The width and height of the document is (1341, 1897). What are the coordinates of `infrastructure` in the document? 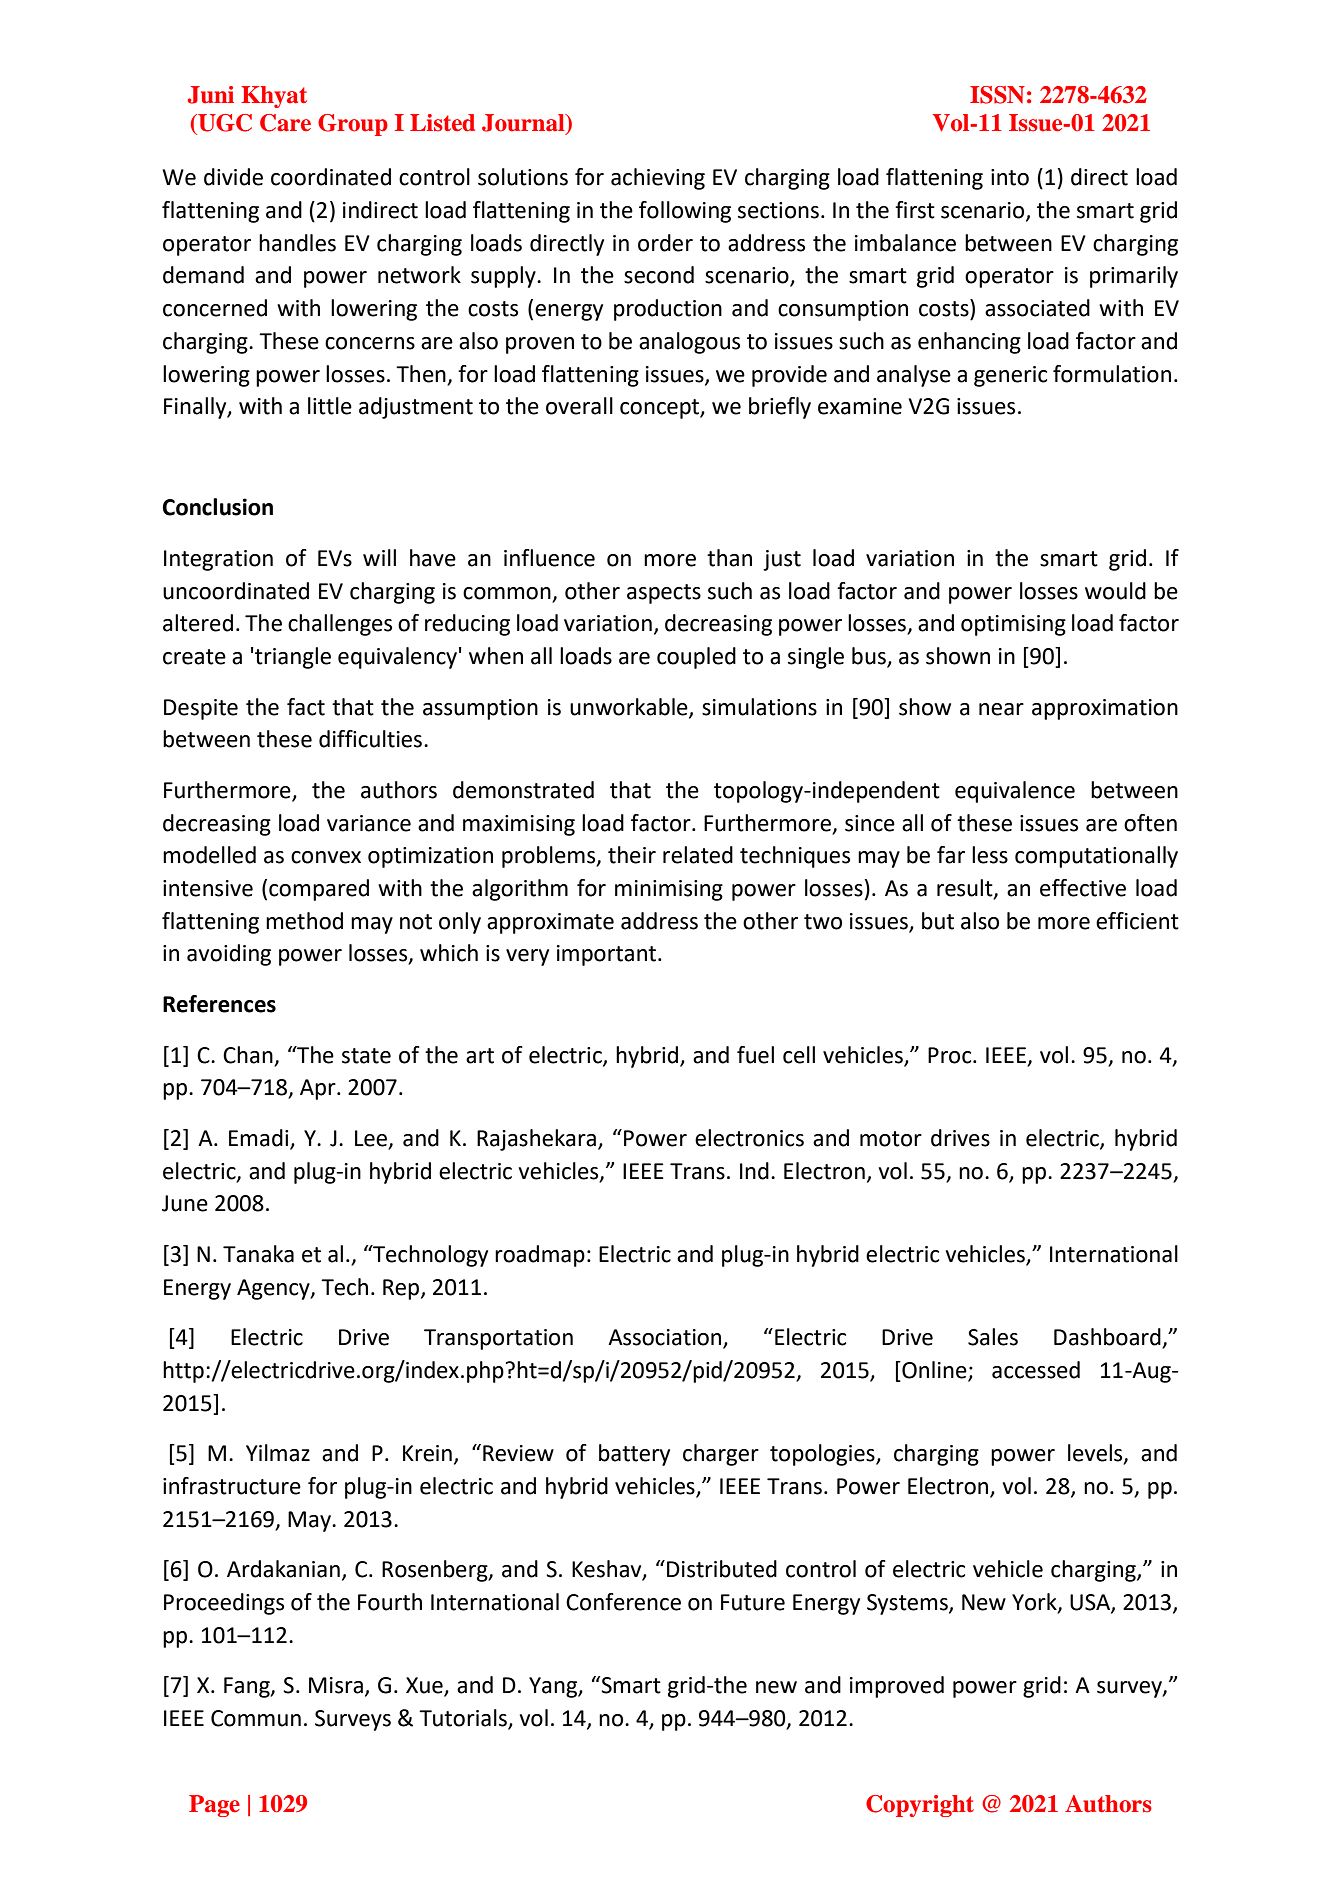 It's located at (232, 1486).
